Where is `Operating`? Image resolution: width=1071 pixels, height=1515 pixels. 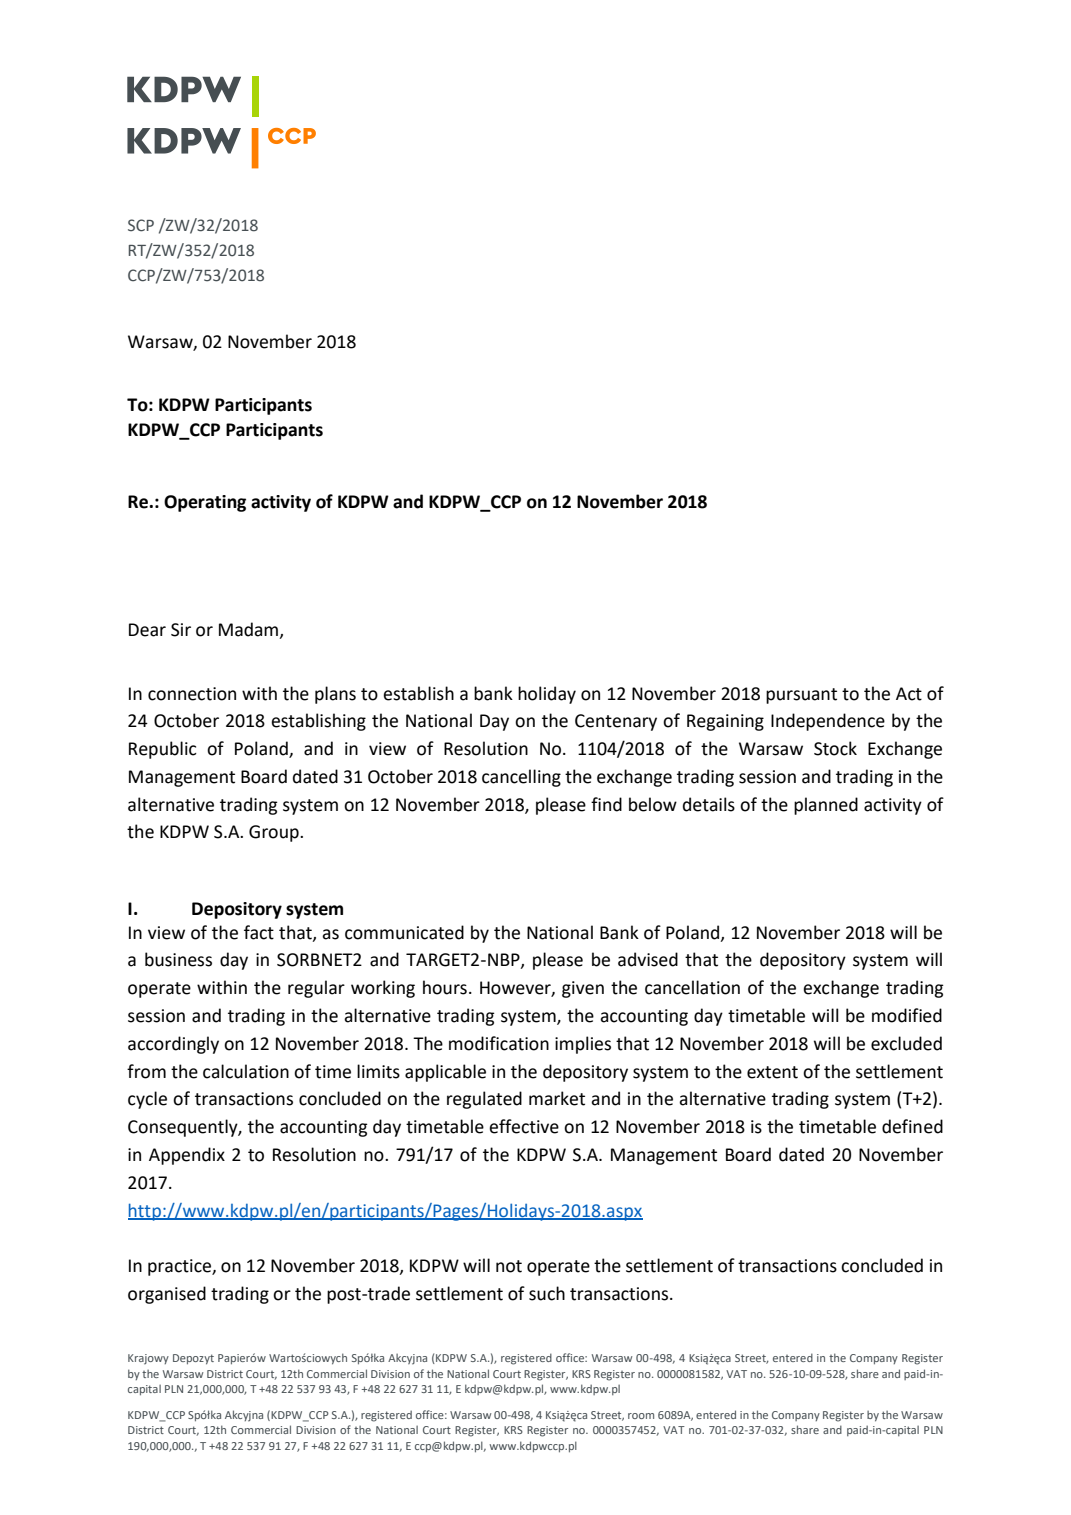
Operating is located at coordinates (205, 503).
